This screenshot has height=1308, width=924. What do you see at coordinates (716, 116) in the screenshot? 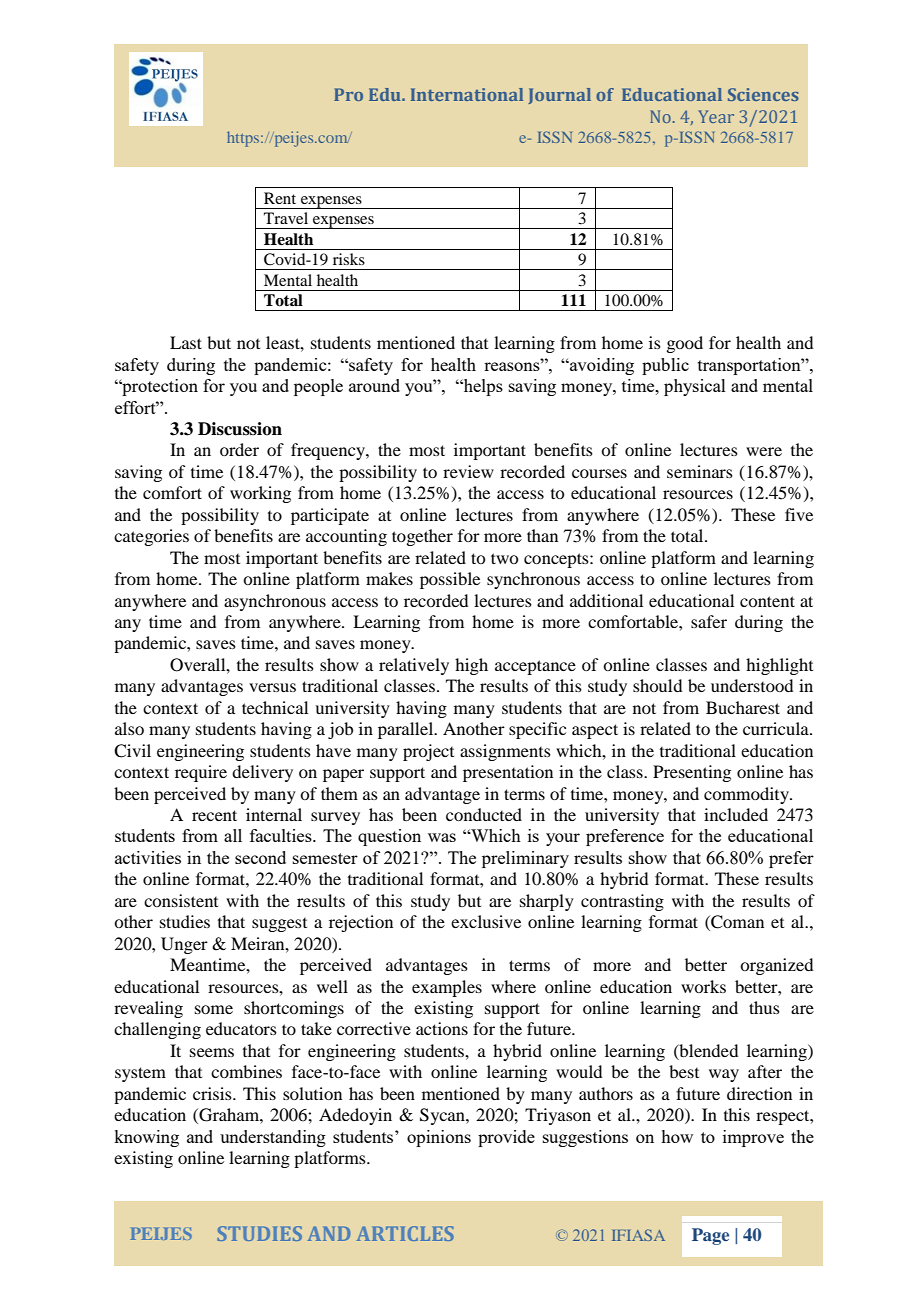
I see `Year` at bounding box center [716, 116].
